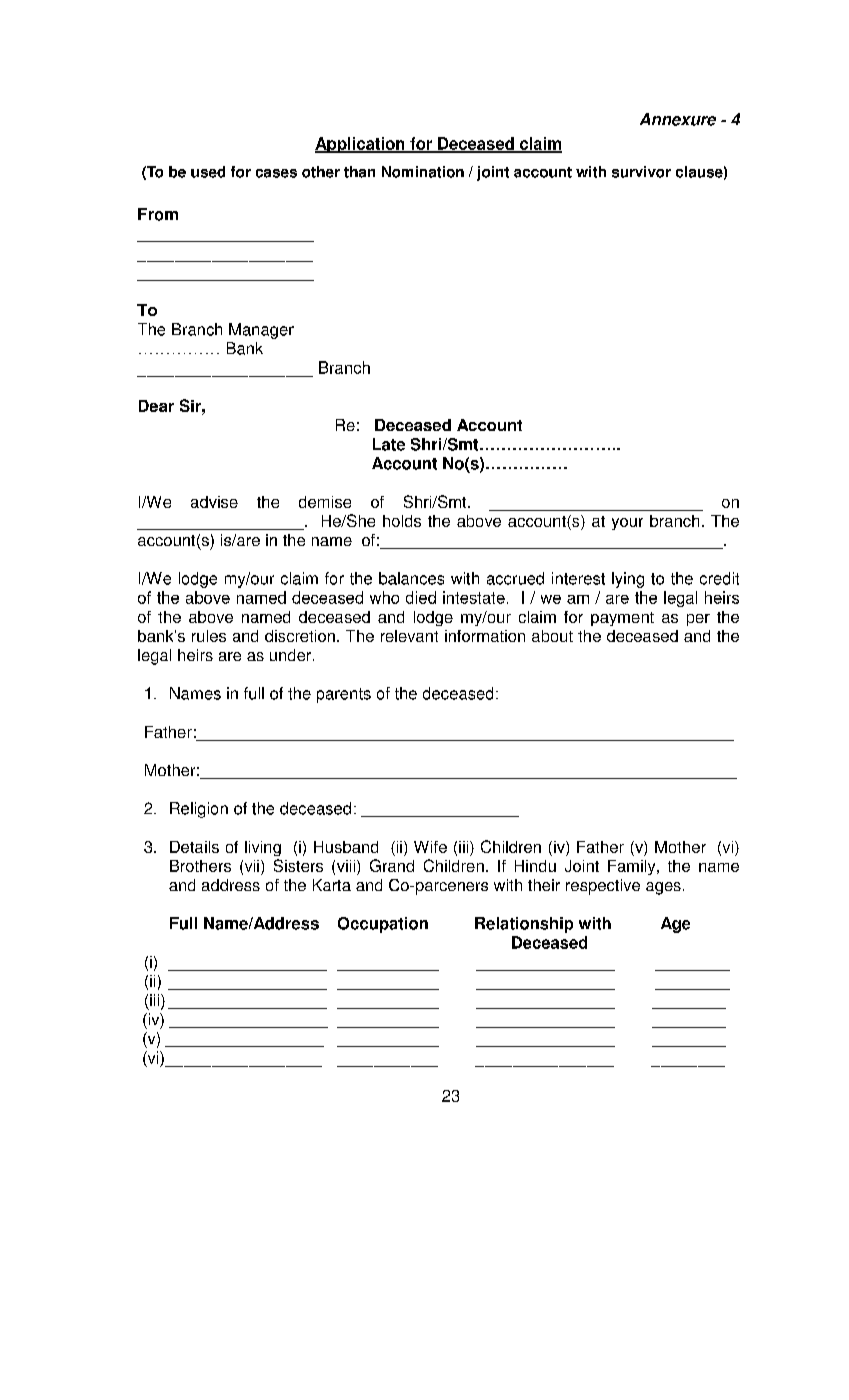  Describe the element at coordinates (628, 580) in the document. I see `lying` at that location.
